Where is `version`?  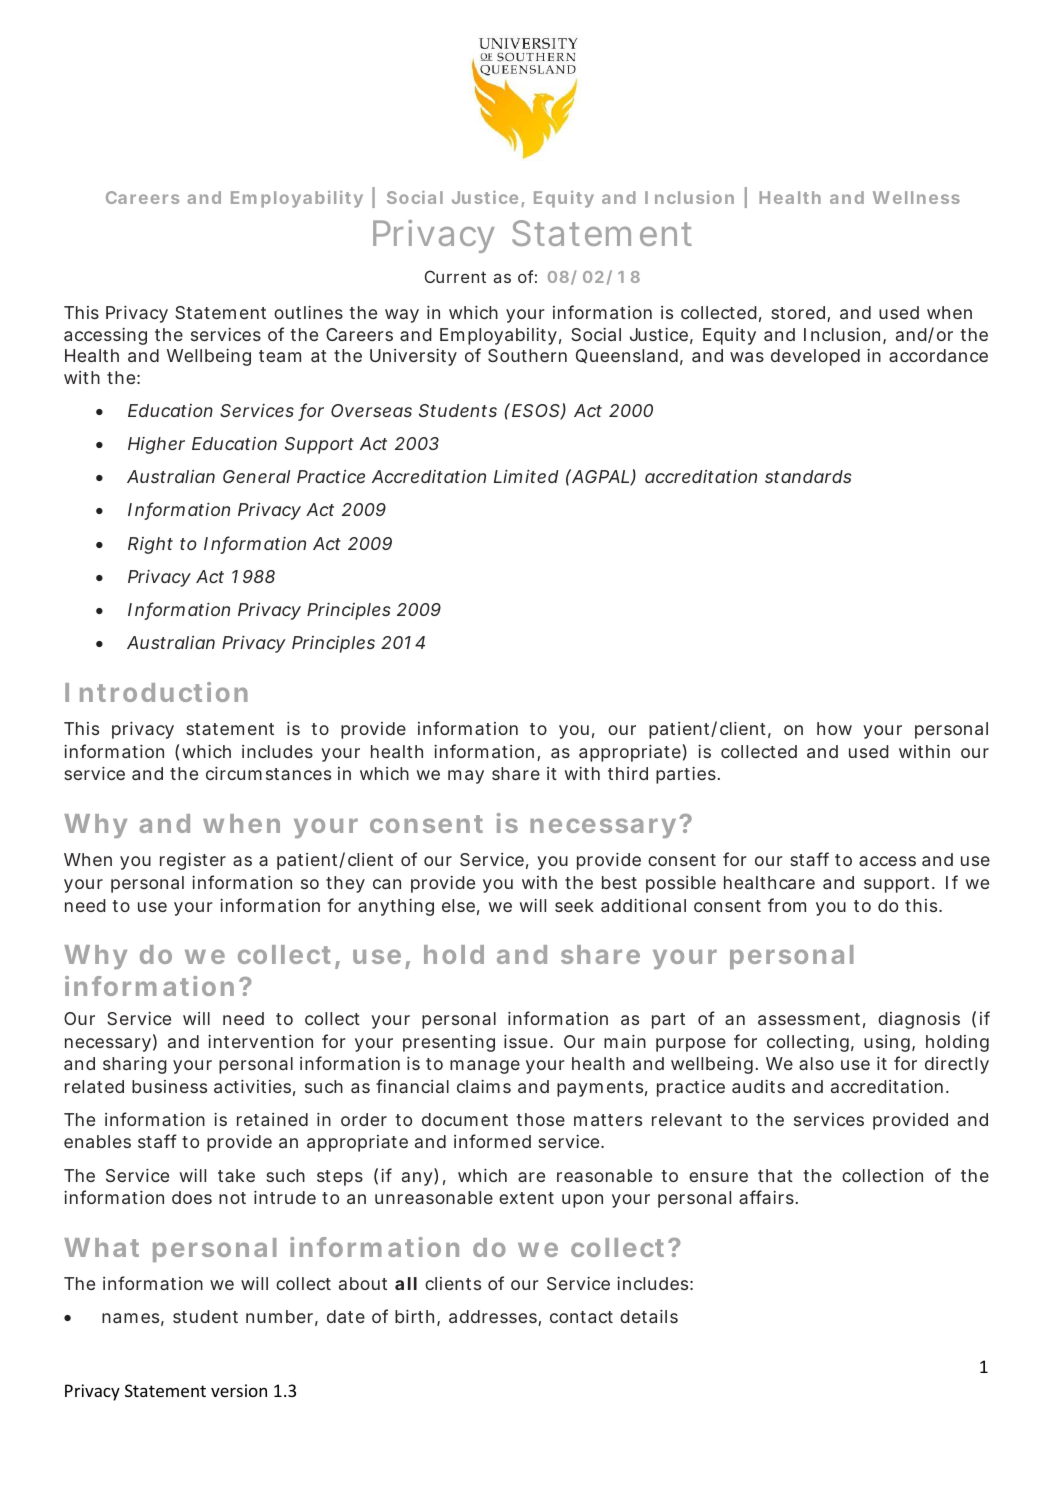
version is located at coordinates (239, 1390).
